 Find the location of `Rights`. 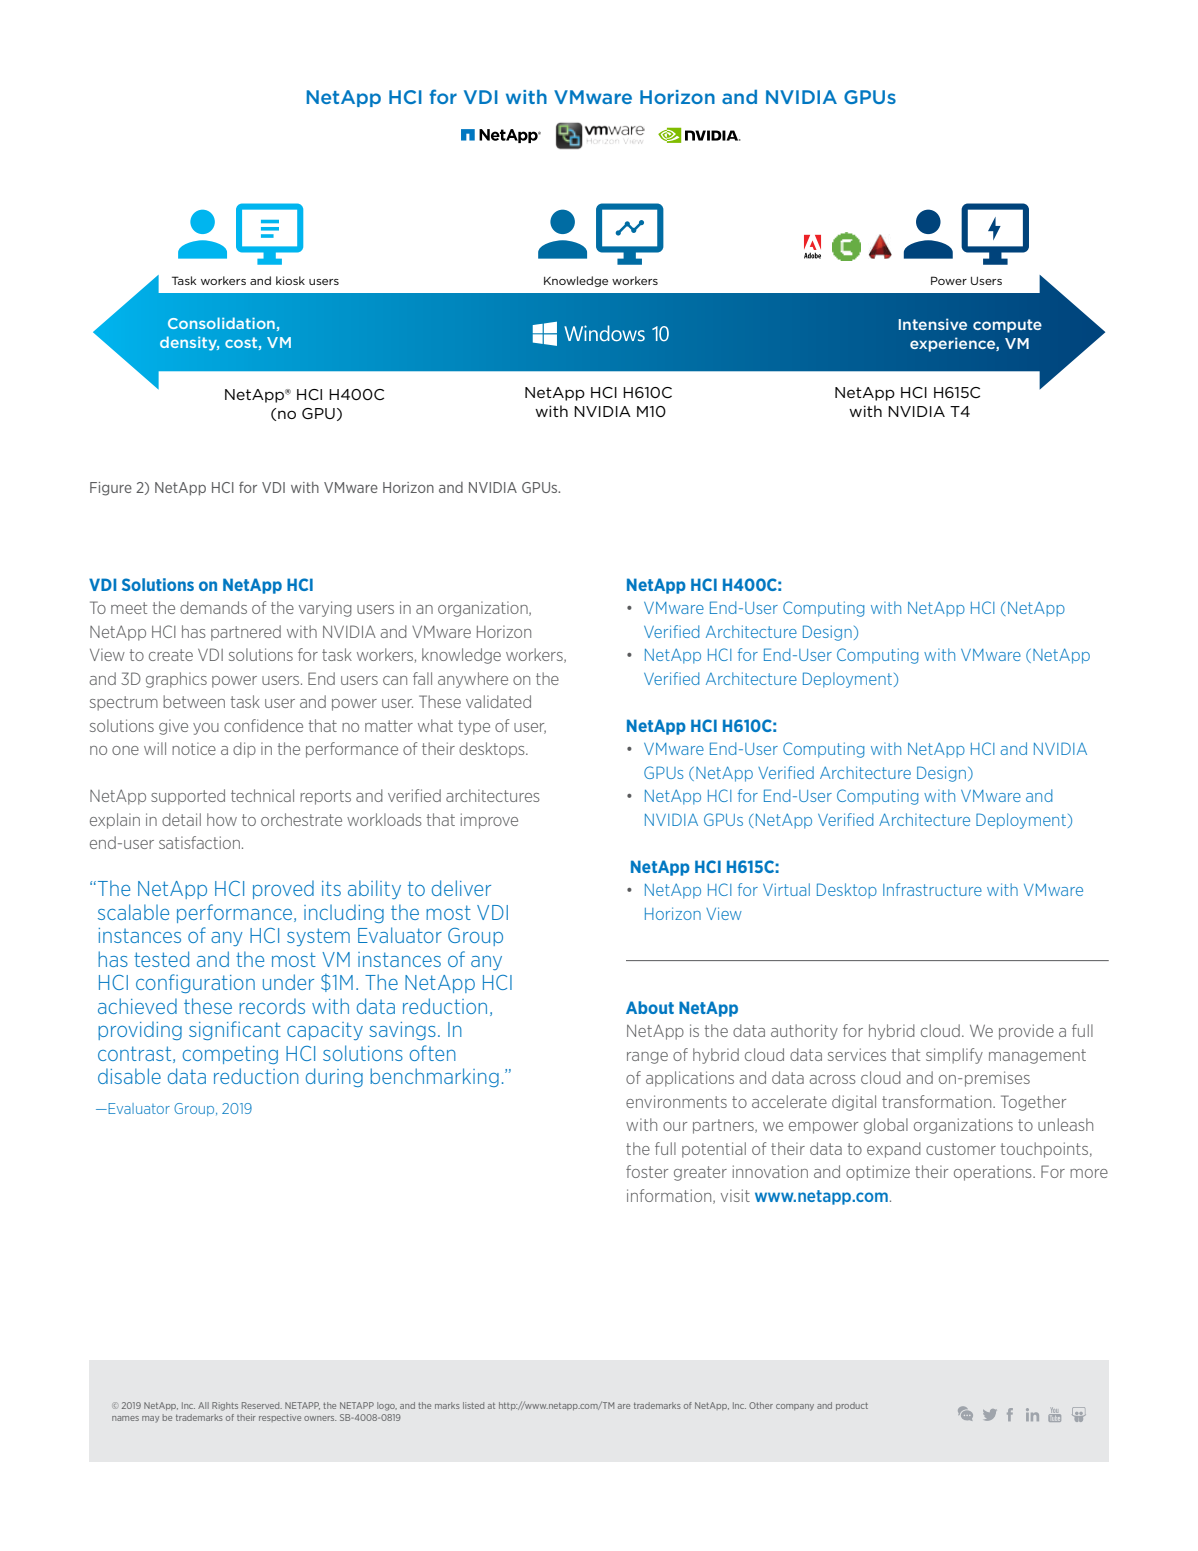

Rights is located at coordinates (225, 1406).
